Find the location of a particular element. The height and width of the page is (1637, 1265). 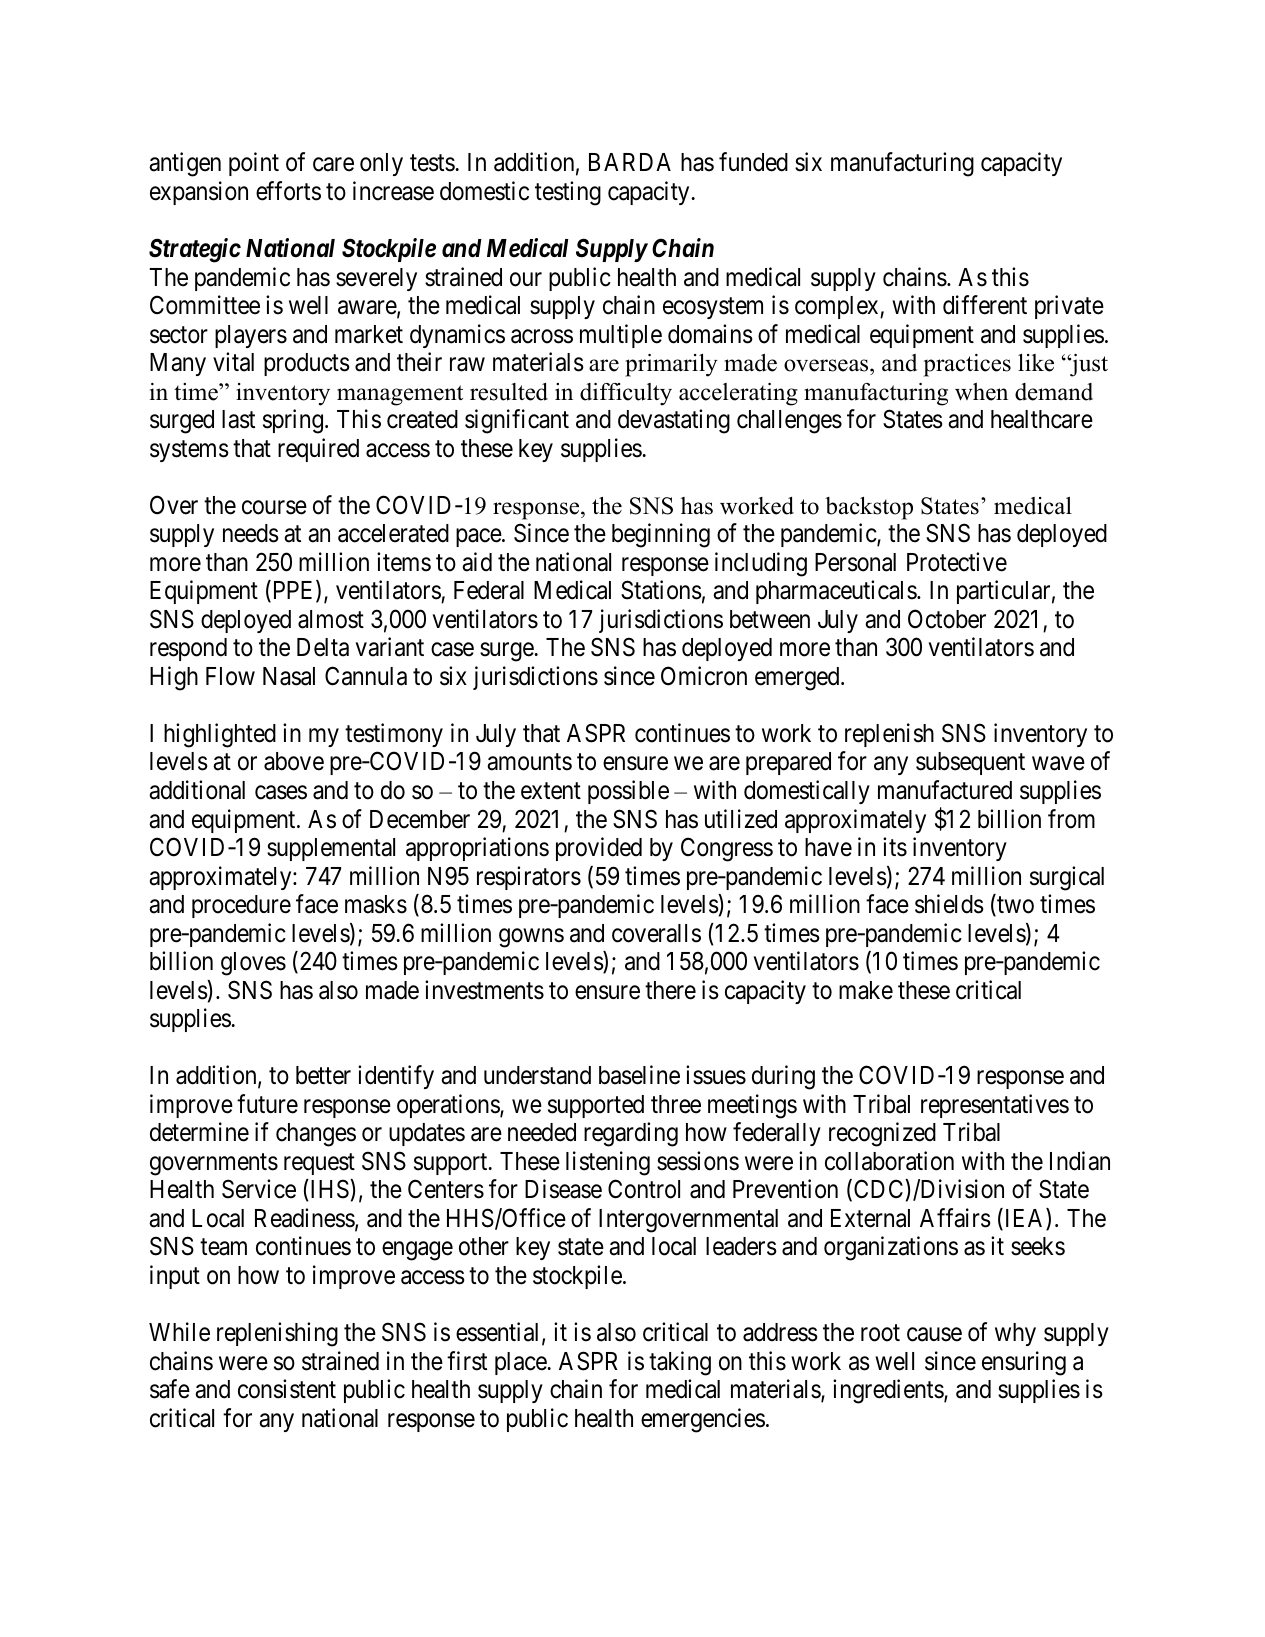

testing is located at coordinates (568, 193).
